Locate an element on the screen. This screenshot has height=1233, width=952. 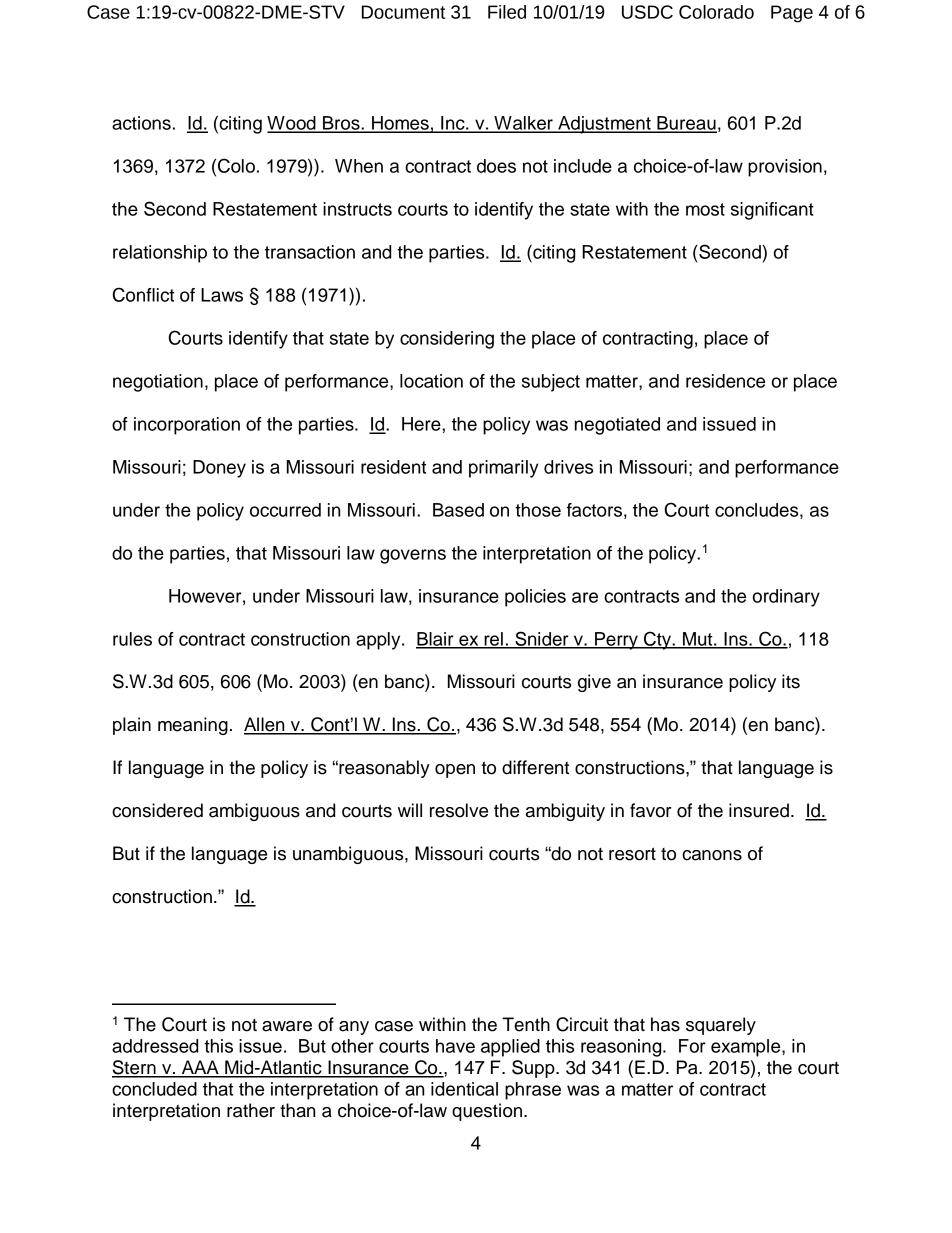
Laws is located at coordinates (222, 295).
